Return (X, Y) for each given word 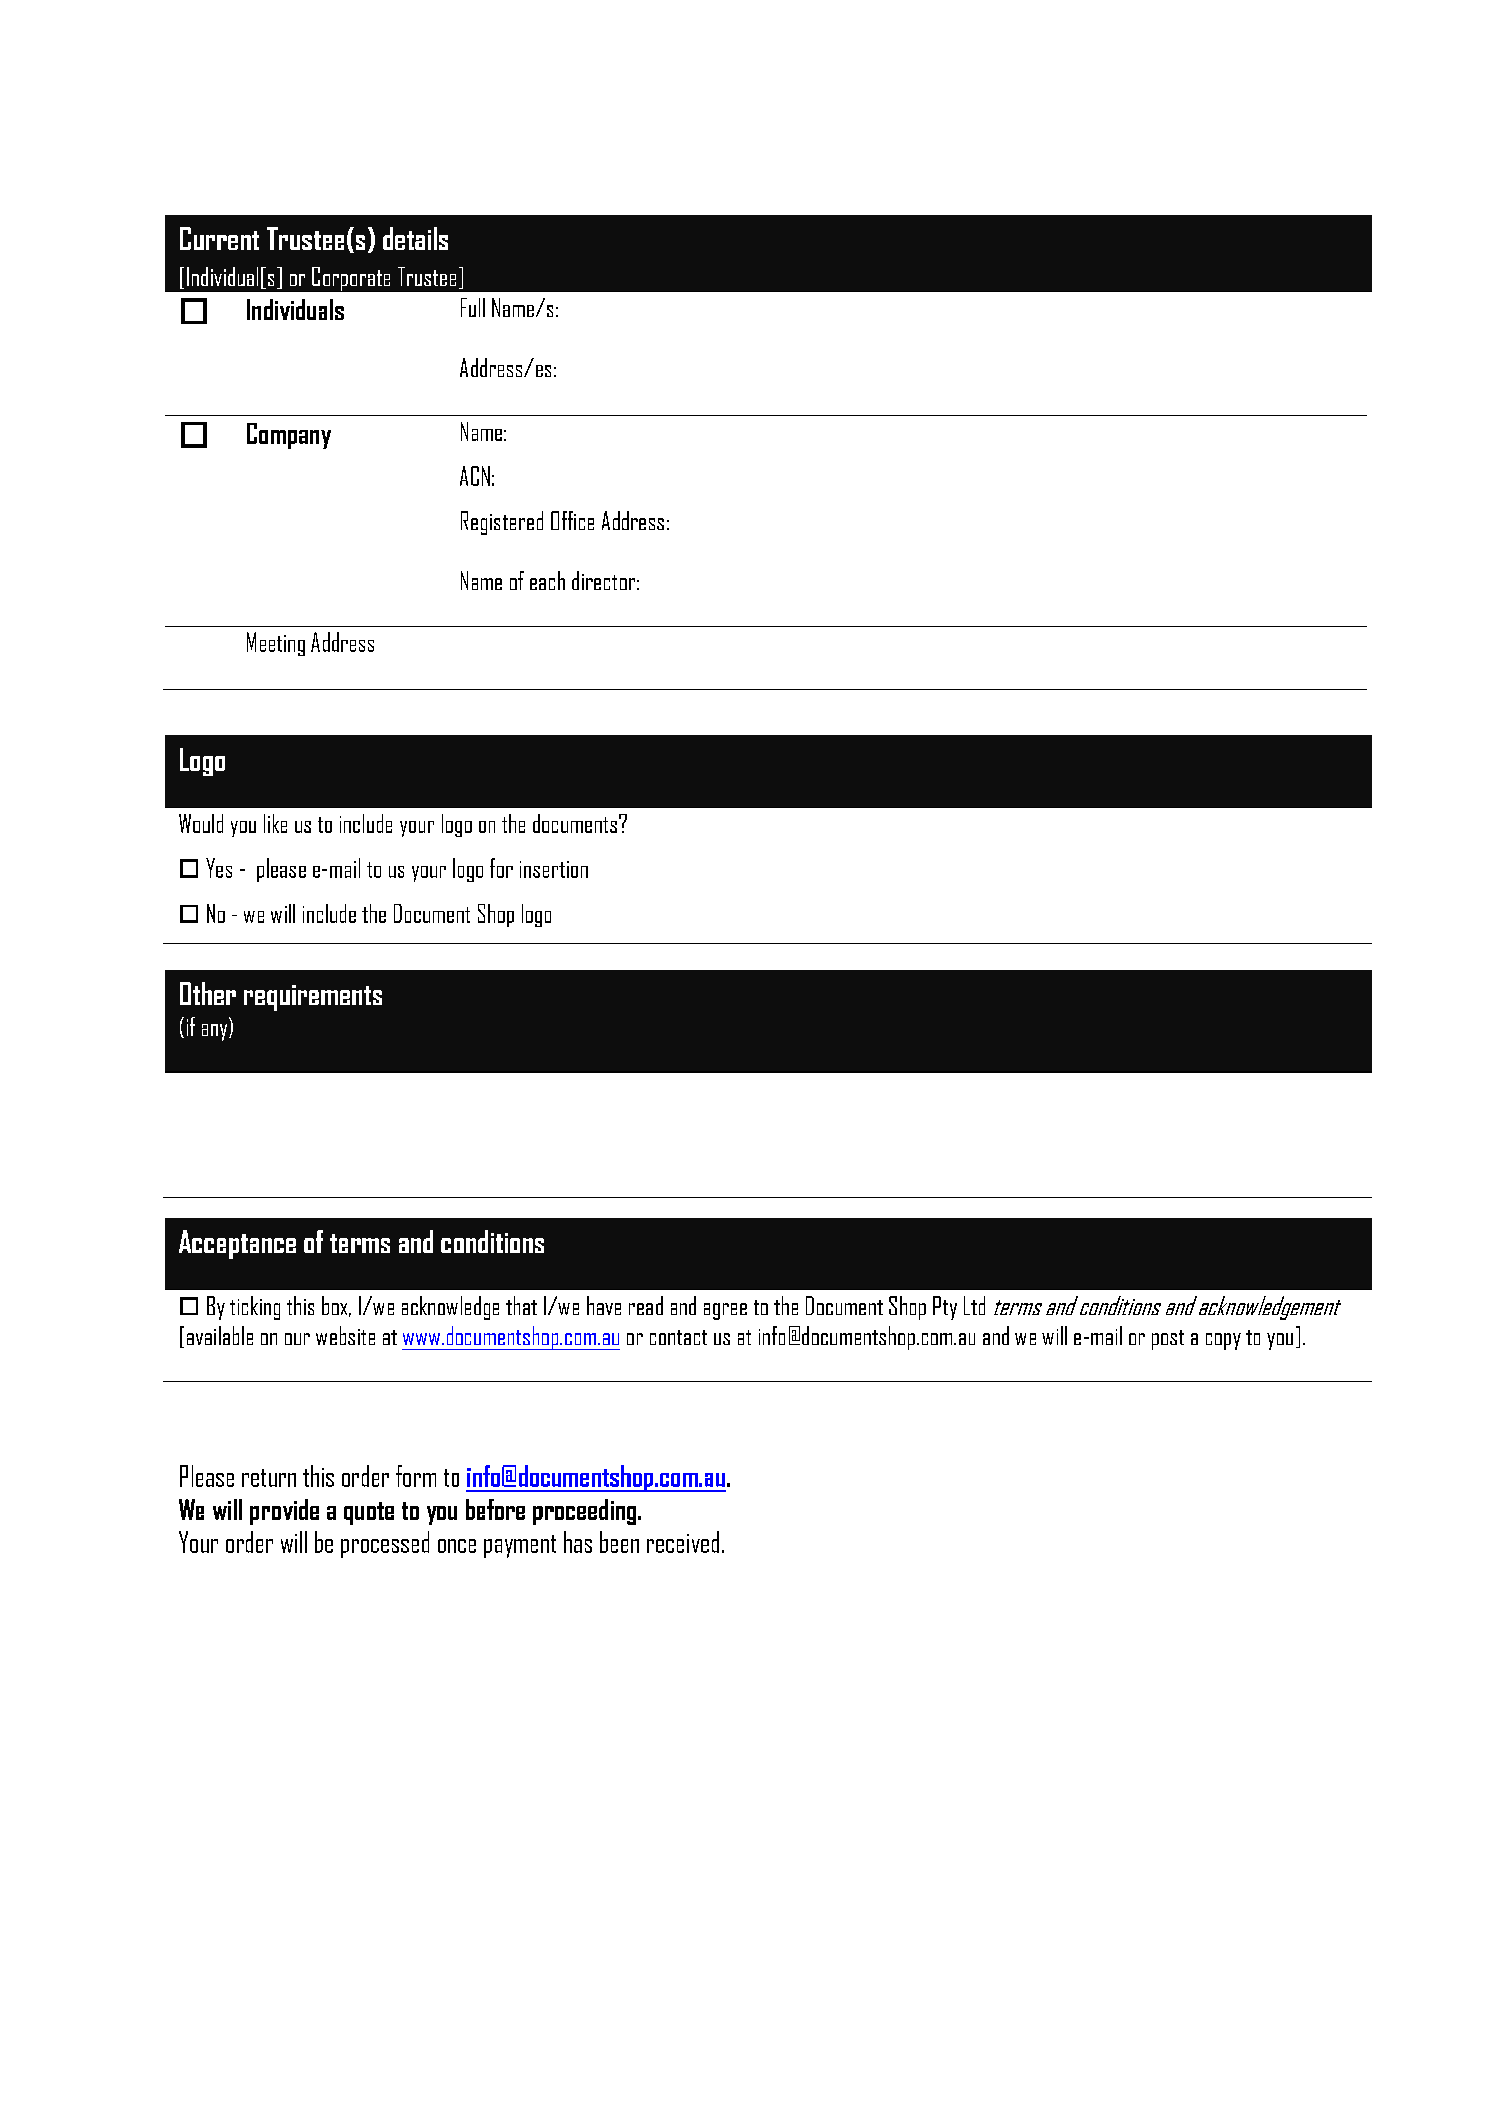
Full (473, 307)
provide (284, 1512)
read (646, 1305)
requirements (313, 998)
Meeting (276, 644)
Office (572, 520)
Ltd (974, 1305)
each (547, 580)
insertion (554, 869)
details (415, 238)
